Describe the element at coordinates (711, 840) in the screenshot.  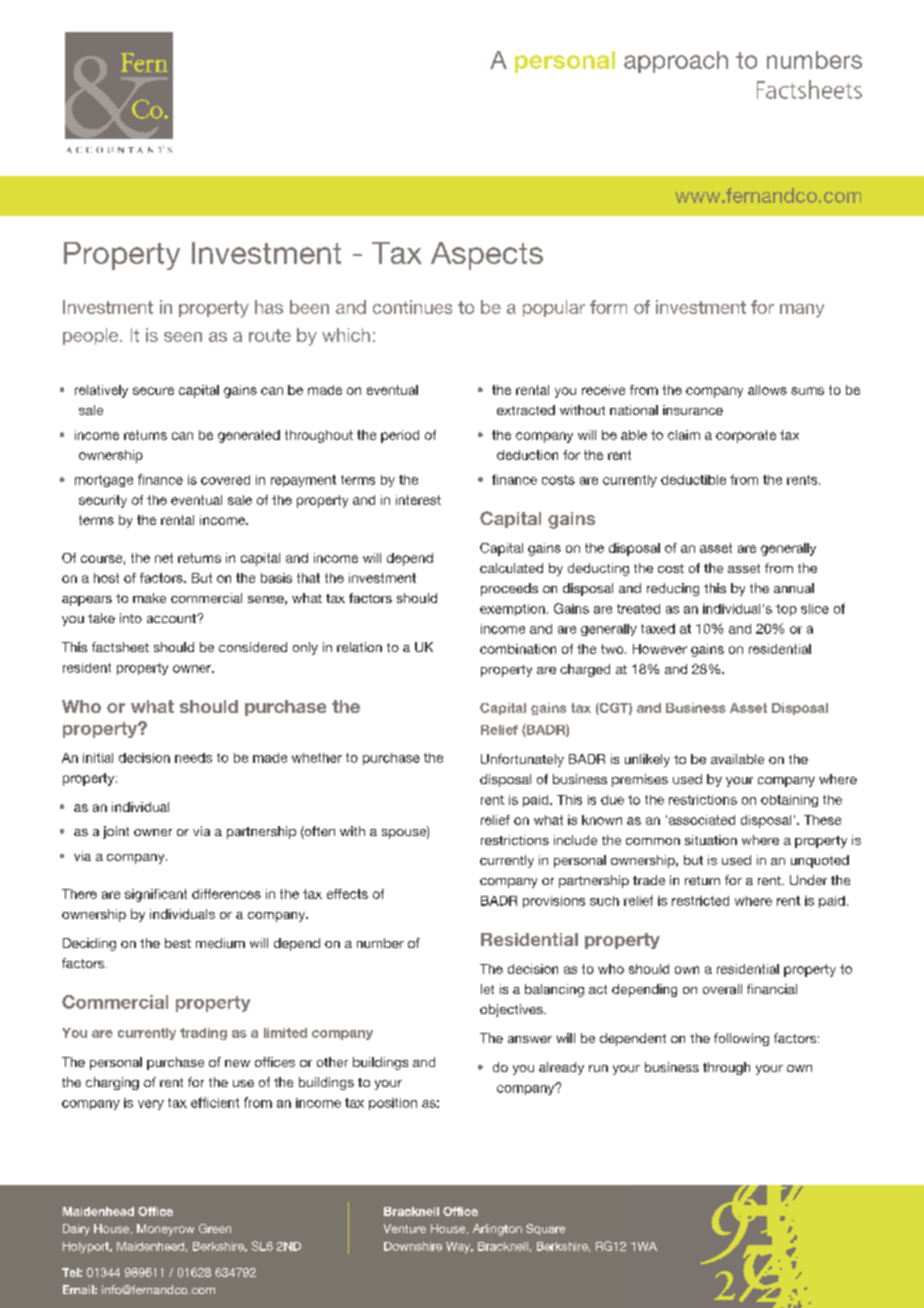
I see `situation` at that location.
